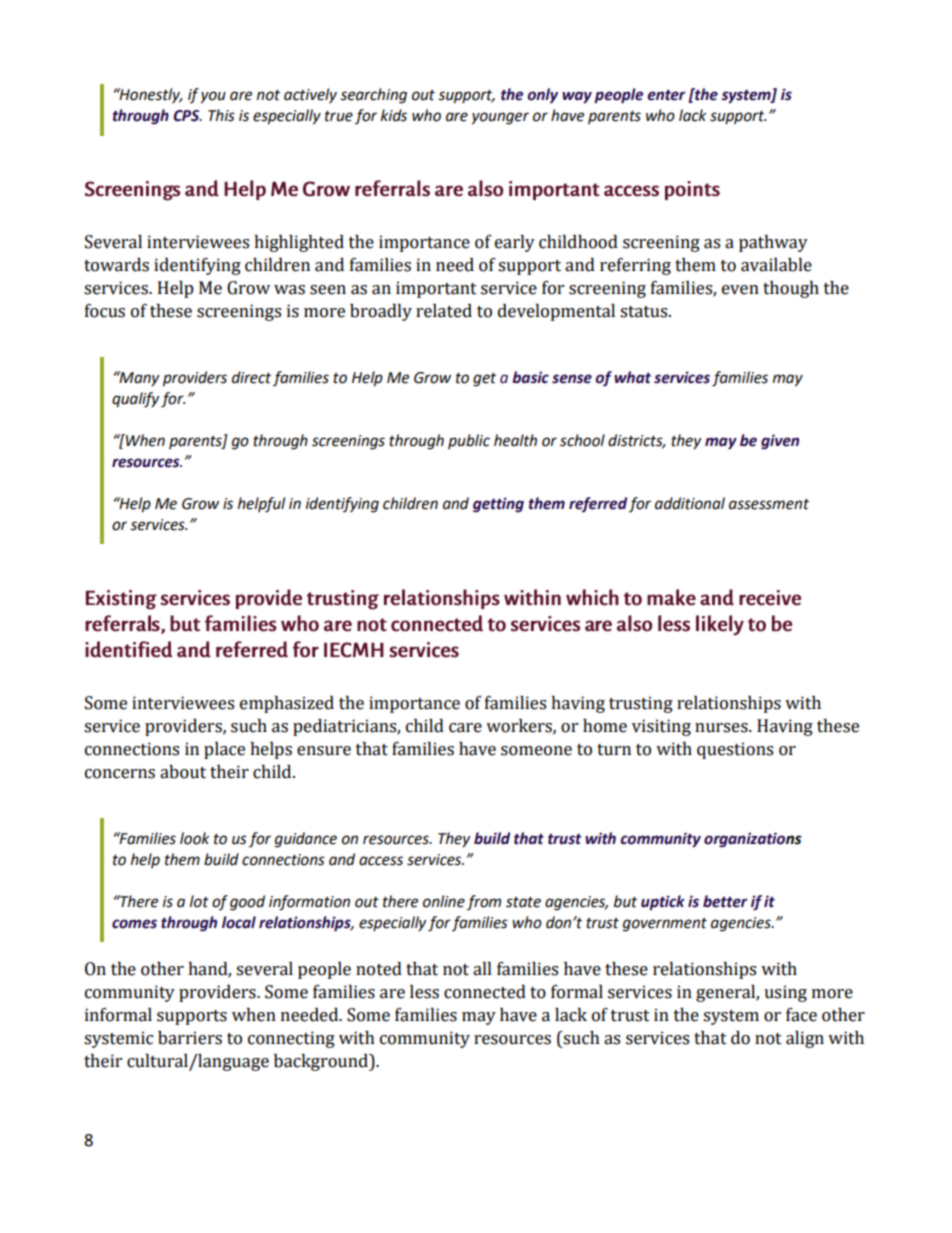 This page has width=952, height=1233. What do you see at coordinates (105, 311) in the page?
I see `focus` at bounding box center [105, 311].
